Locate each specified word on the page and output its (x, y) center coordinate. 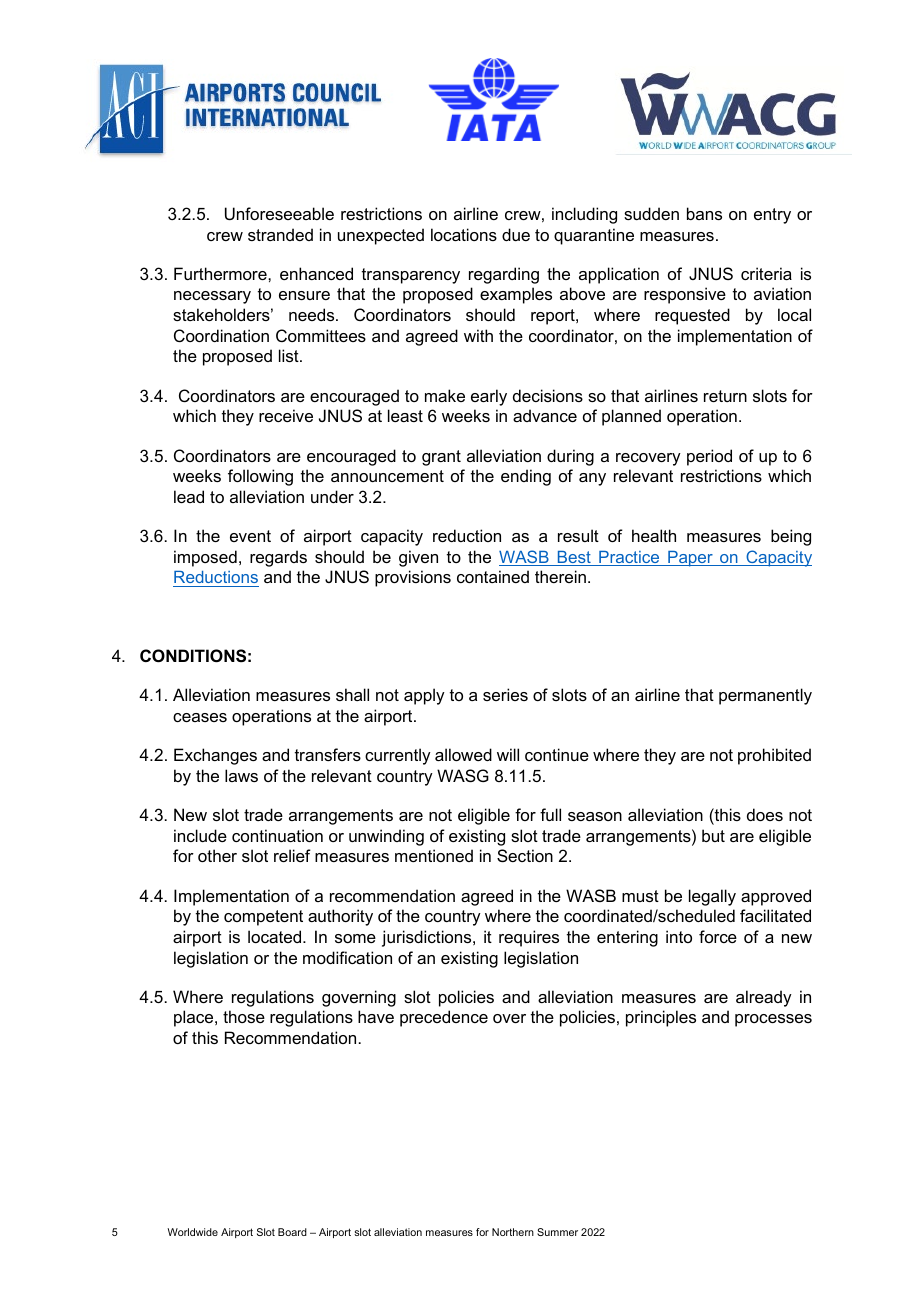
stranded (280, 234)
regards (278, 558)
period (709, 457)
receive (286, 415)
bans (704, 213)
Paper (690, 559)
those (244, 1016)
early (489, 397)
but (713, 835)
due (516, 234)
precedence (444, 1018)
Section (525, 855)
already (764, 998)
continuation (277, 835)
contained (493, 576)
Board (292, 1232)
